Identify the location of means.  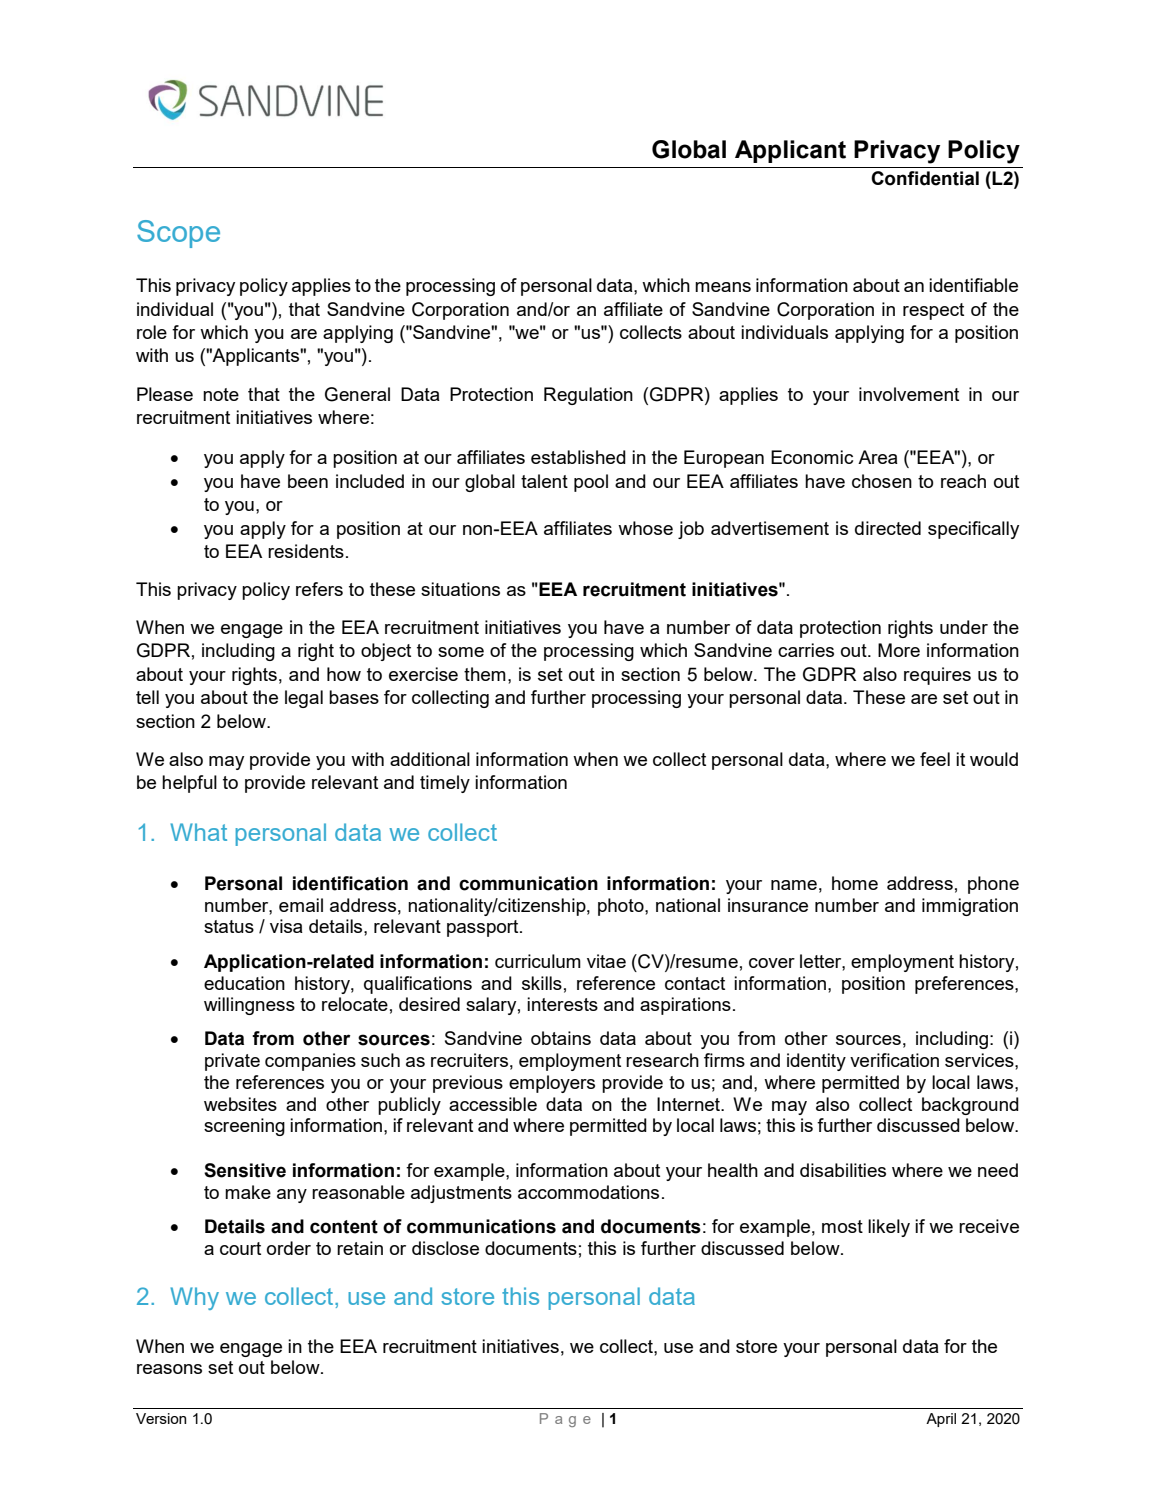
(723, 287).
